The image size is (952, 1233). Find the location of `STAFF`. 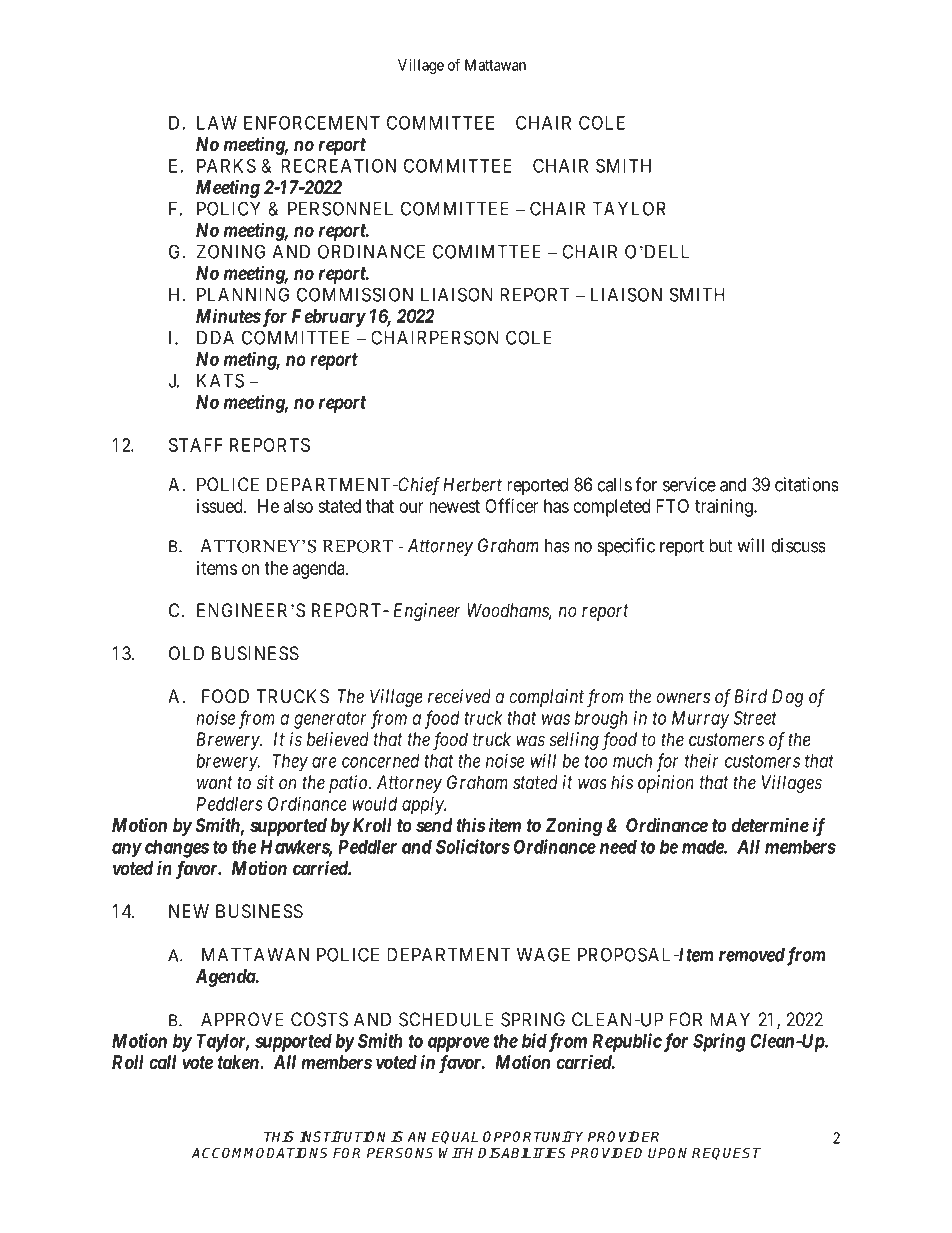

STAFF is located at coordinates (196, 445).
